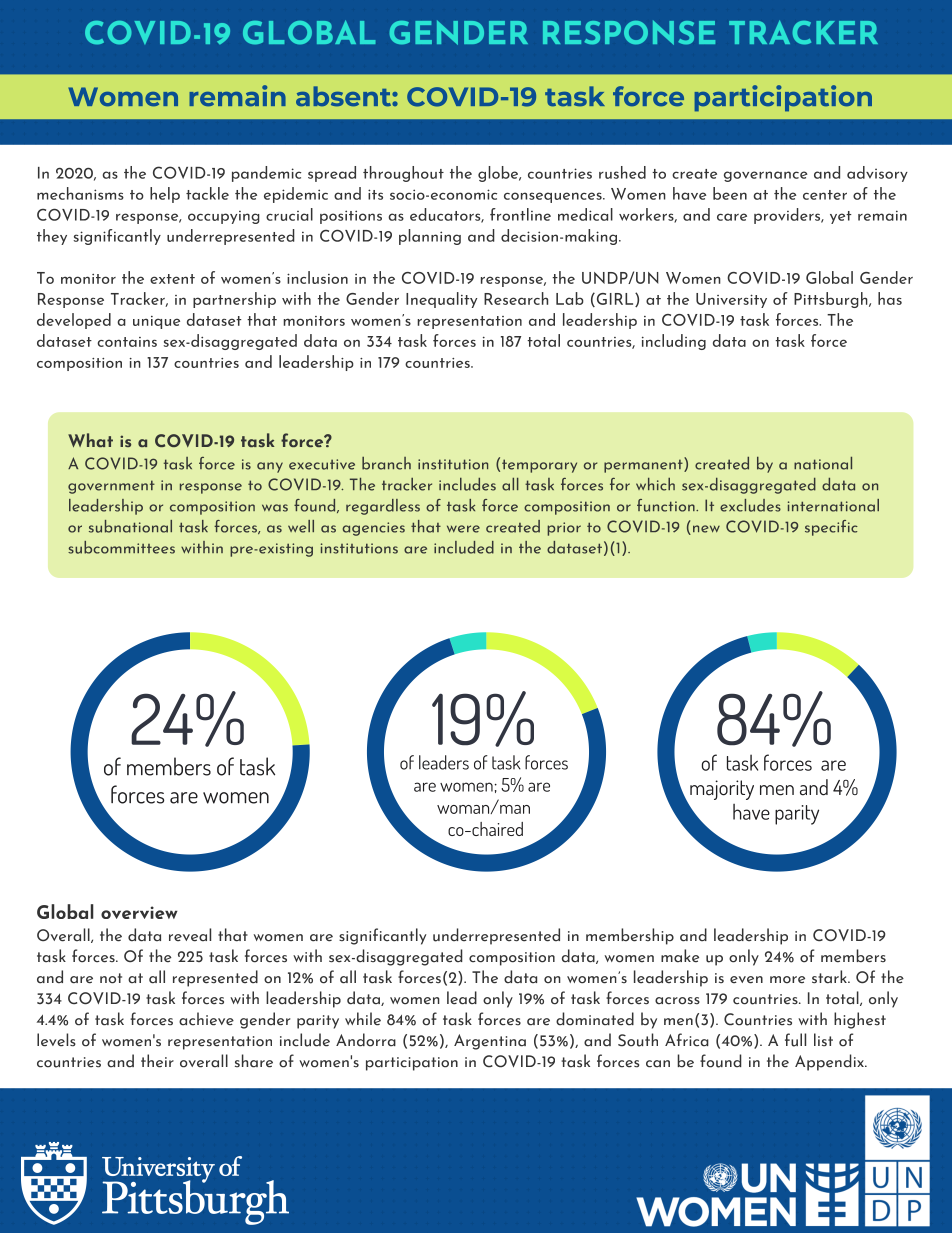 Image resolution: width=952 pixels, height=1233 pixels. I want to click on help, so click(165, 195).
